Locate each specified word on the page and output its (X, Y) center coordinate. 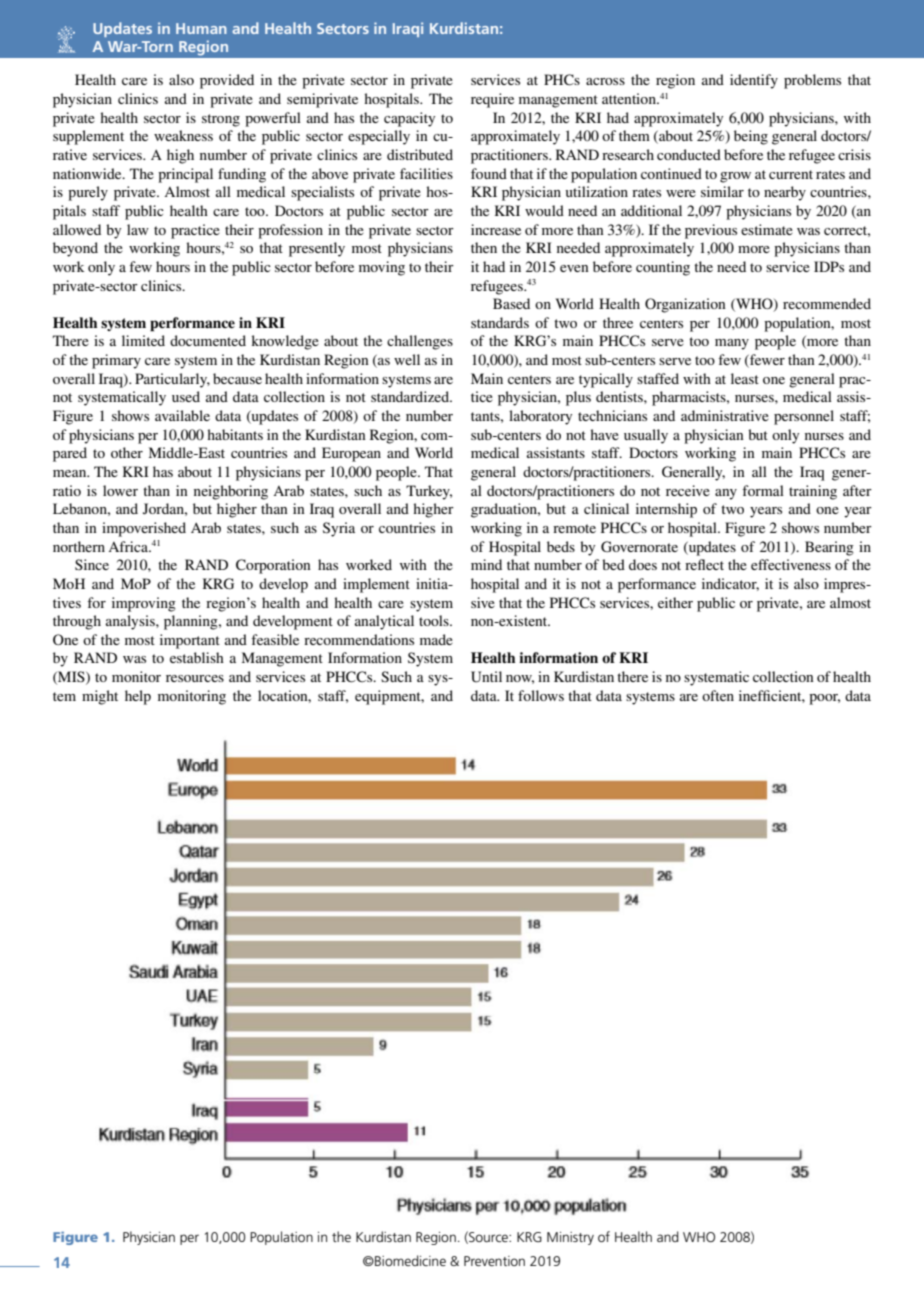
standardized (411, 396)
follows (541, 695)
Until (486, 677)
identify (754, 81)
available (182, 415)
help (138, 697)
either (675, 602)
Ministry (570, 1238)
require (492, 100)
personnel (804, 417)
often (718, 695)
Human (201, 28)
